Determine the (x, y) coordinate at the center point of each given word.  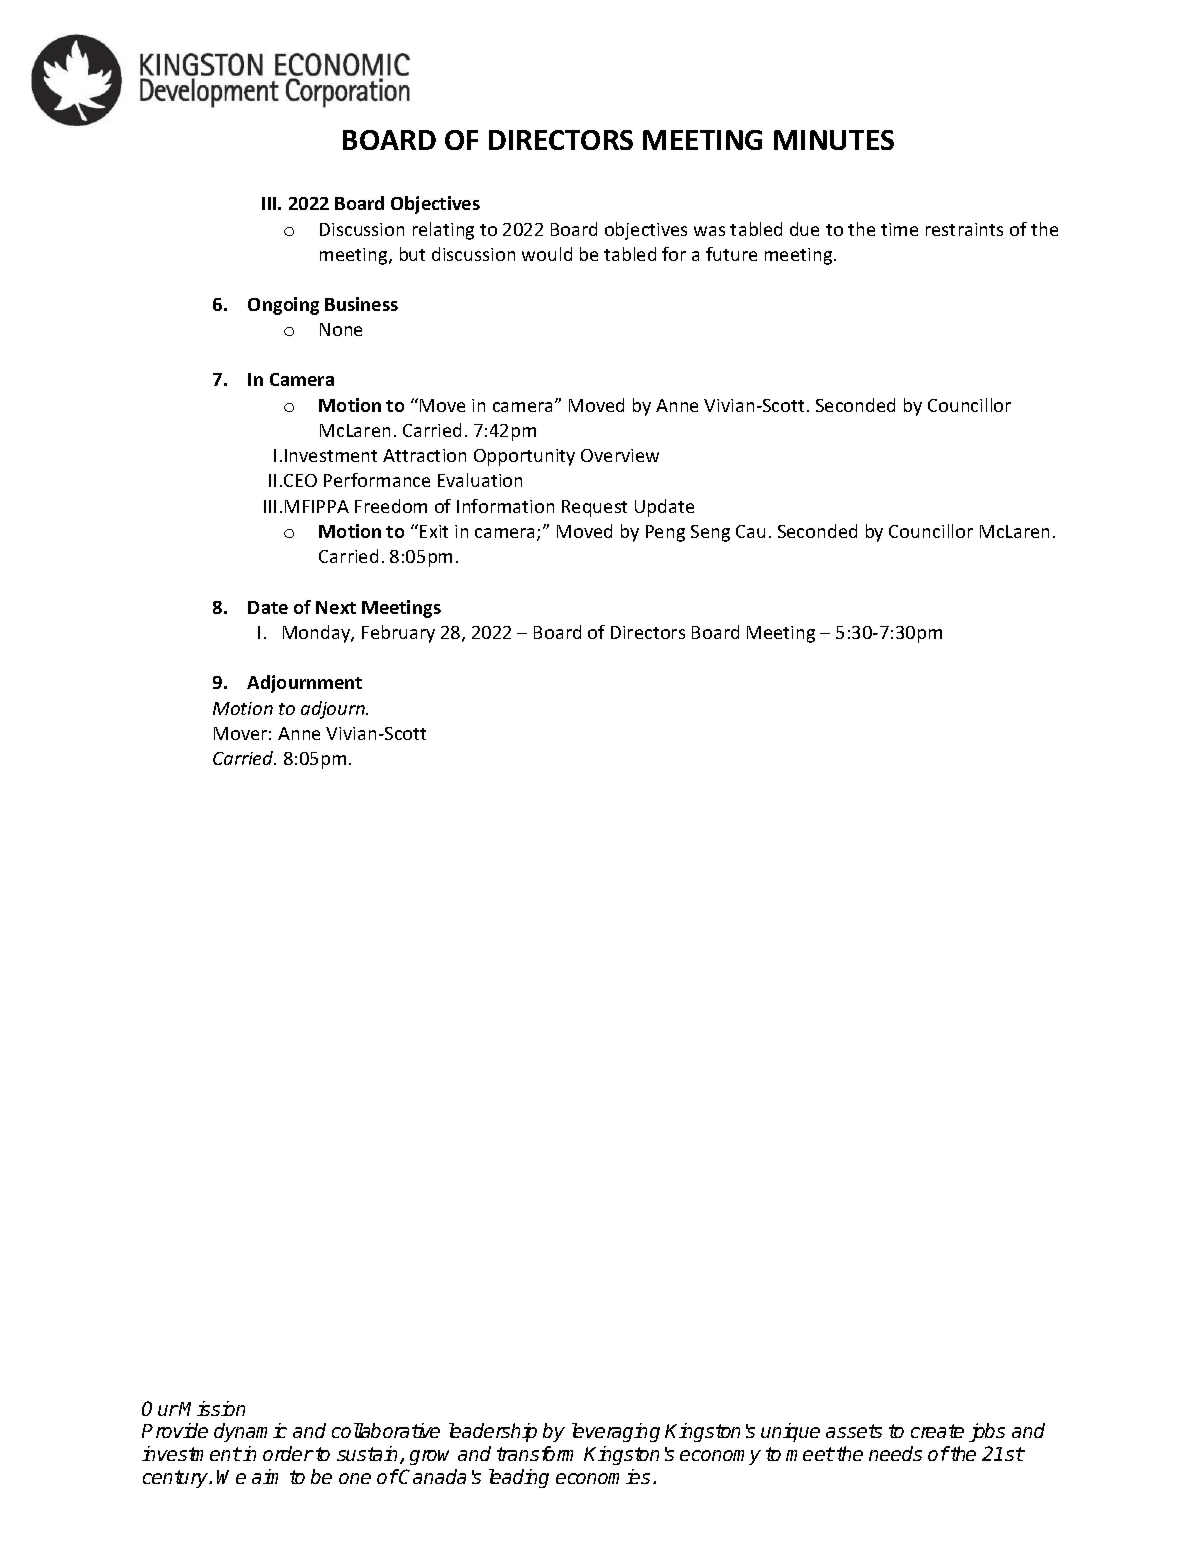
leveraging (616, 1432)
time (899, 229)
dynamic (250, 1432)
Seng (710, 533)
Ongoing (283, 306)
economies (603, 1476)
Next (336, 607)
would (547, 254)
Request (594, 508)
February (398, 634)
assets (854, 1431)
